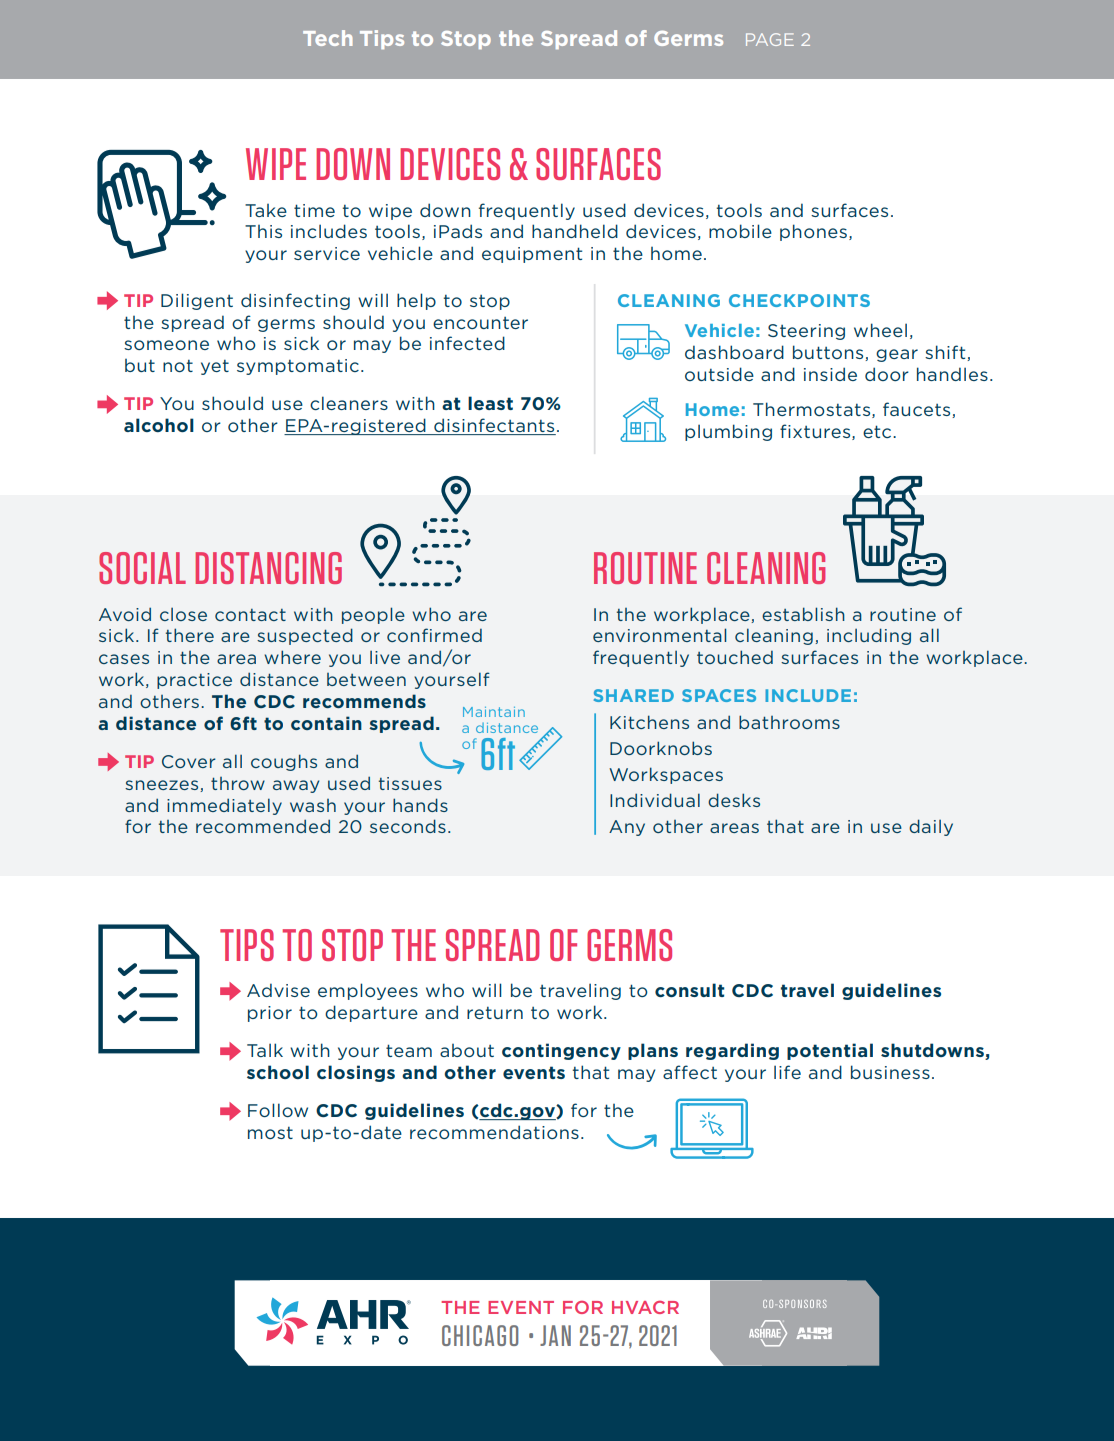 This image has height=1441, width=1114. Describe the element at coordinates (328, 38) in the image. I see `Tech` at that location.
